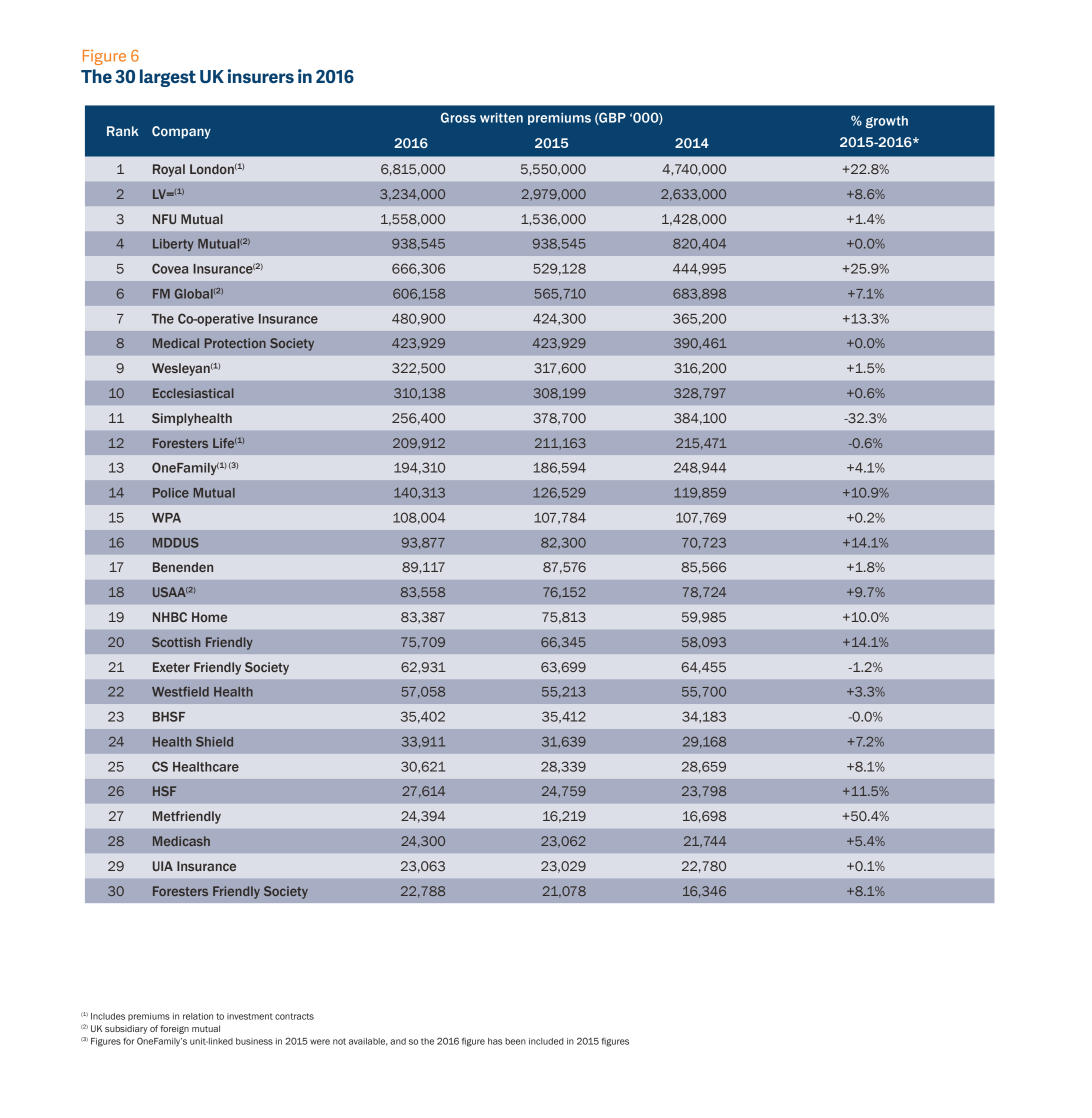 The width and height of the screenshot is (1092, 1118). What do you see at coordinates (495, 1041) in the screenshot?
I see `has` at bounding box center [495, 1041].
